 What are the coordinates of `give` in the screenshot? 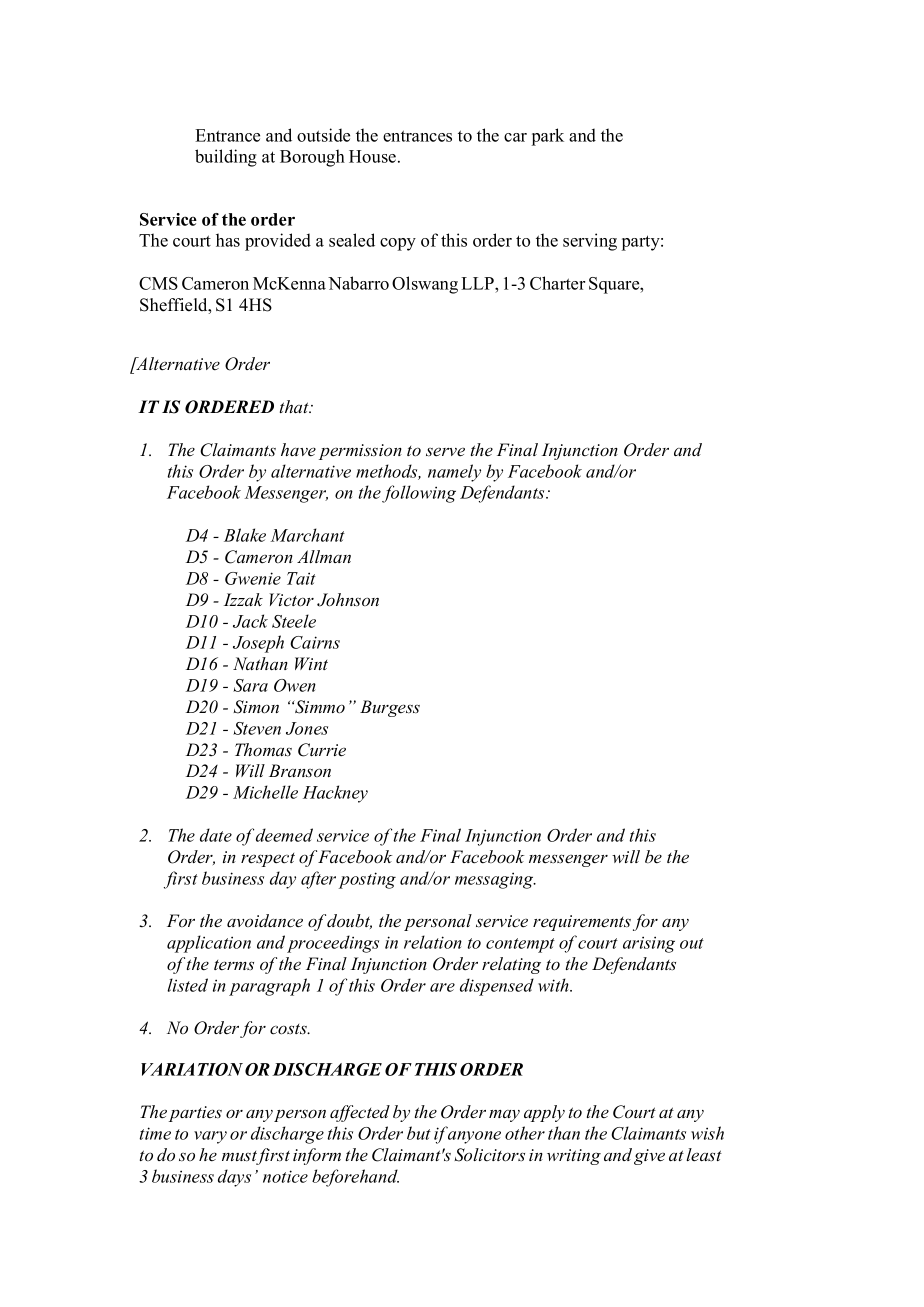 It's located at (649, 1157).
